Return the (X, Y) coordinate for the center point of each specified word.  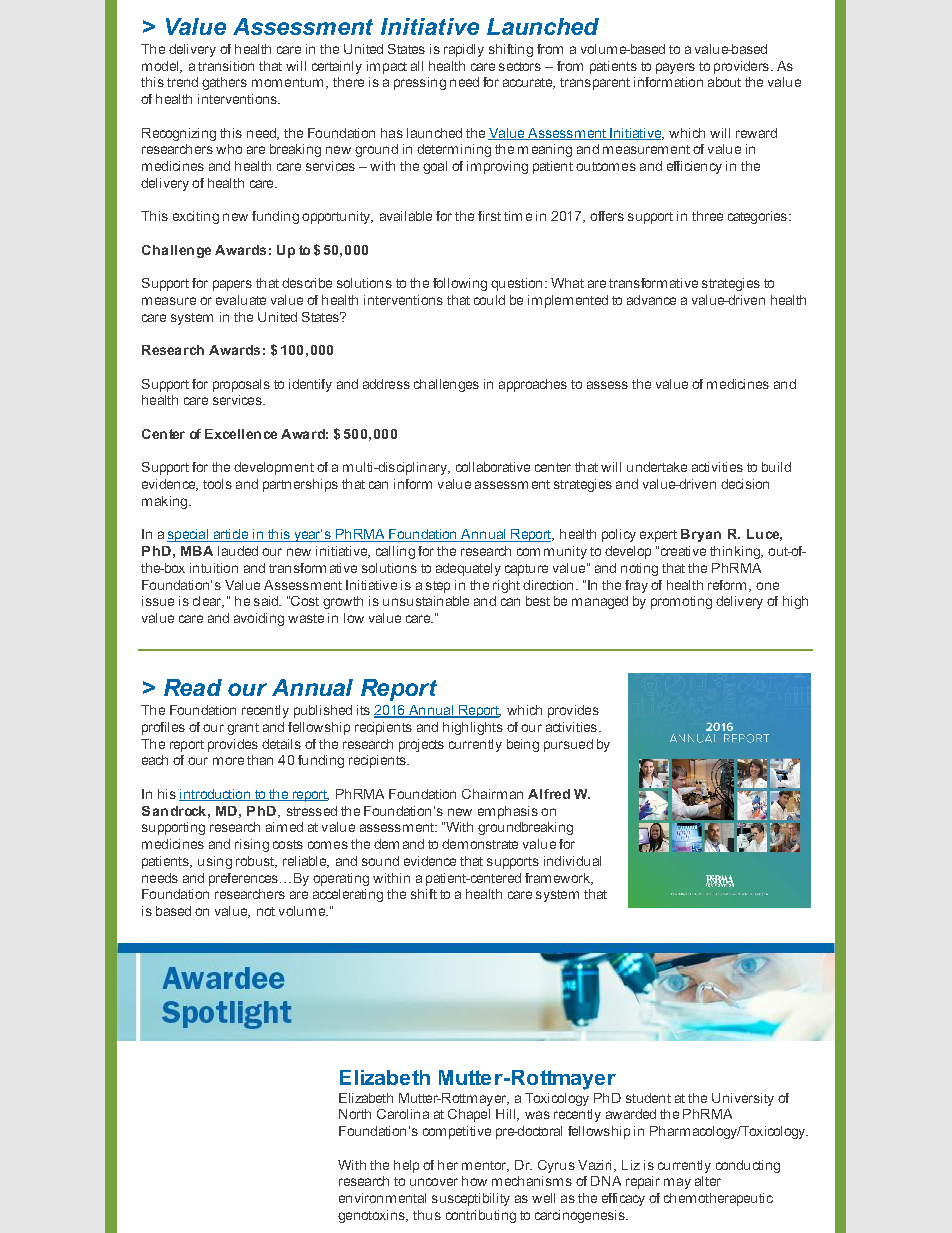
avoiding (259, 619)
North (355, 1114)
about (724, 82)
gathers (224, 83)
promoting (681, 602)
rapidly (464, 50)
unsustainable (426, 601)
